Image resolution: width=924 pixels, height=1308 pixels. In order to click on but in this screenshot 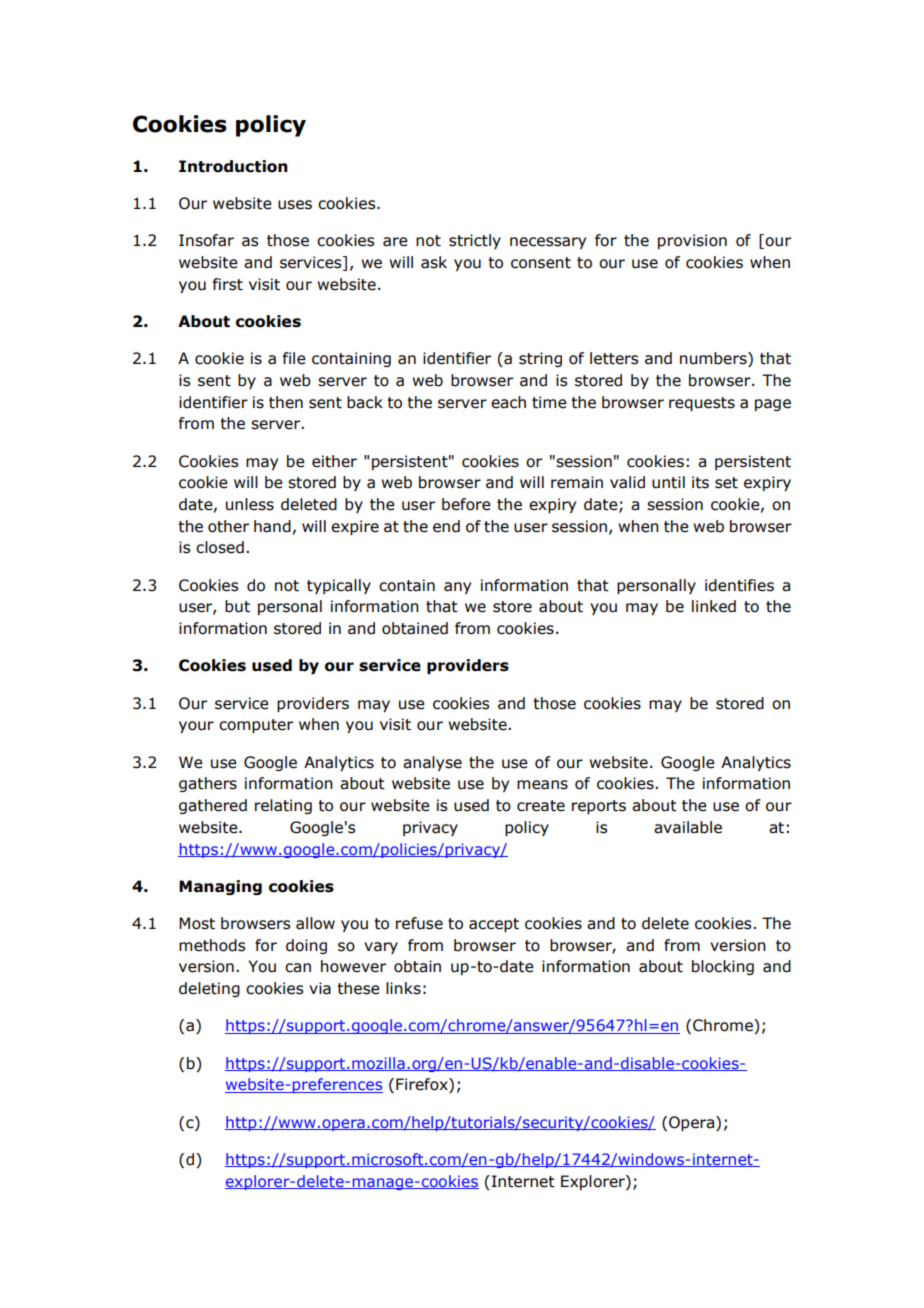, I will do `click(237, 606)`.
